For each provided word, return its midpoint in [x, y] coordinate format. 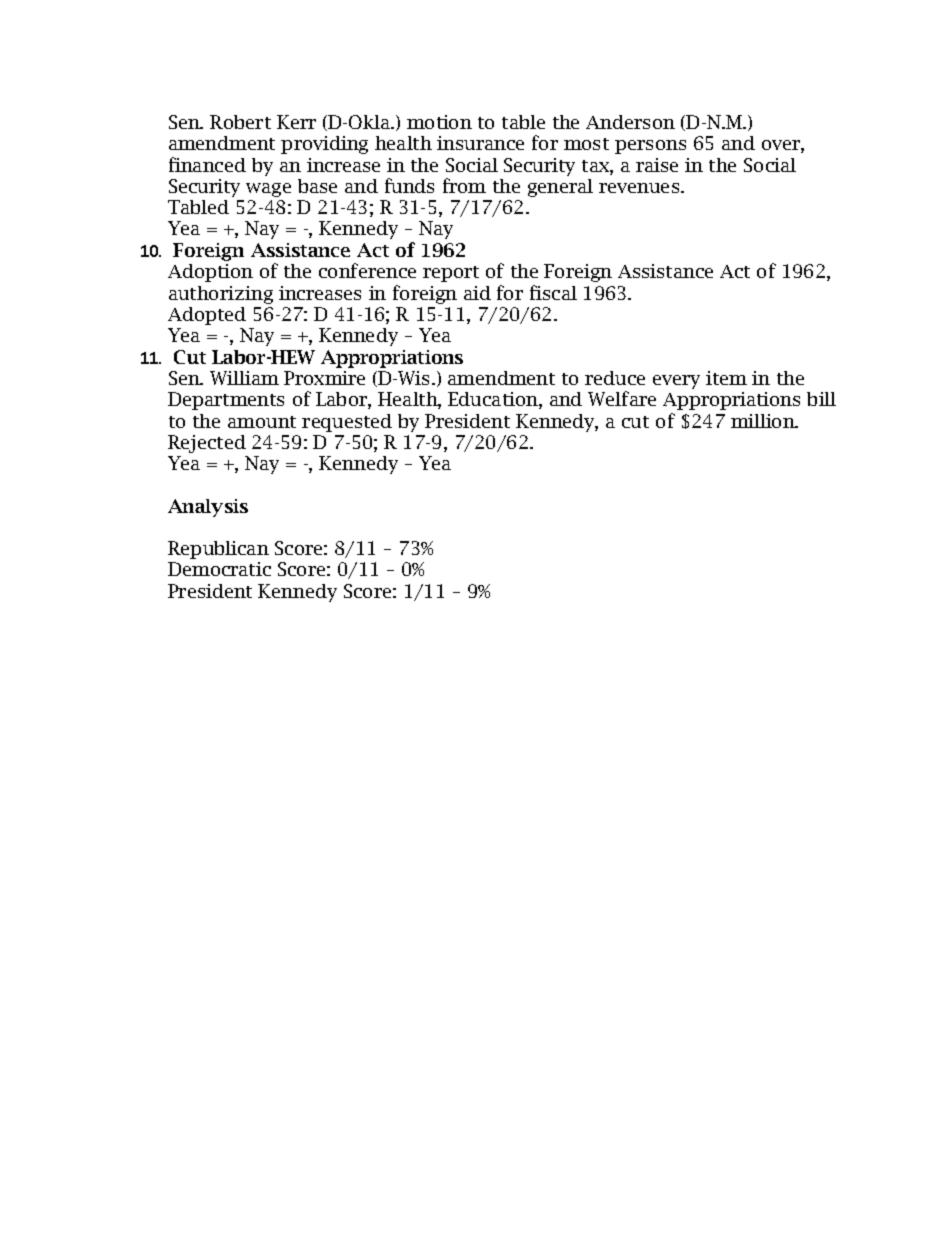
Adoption [210, 273]
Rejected [207, 444]
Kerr [296, 122]
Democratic [219, 569]
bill [821, 399]
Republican [218, 550]
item [726, 378]
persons [650, 147]
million [764, 421]
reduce [615, 378]
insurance [480, 143]
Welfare [622, 398]
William [244, 378]
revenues [640, 188]
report [451, 274]
